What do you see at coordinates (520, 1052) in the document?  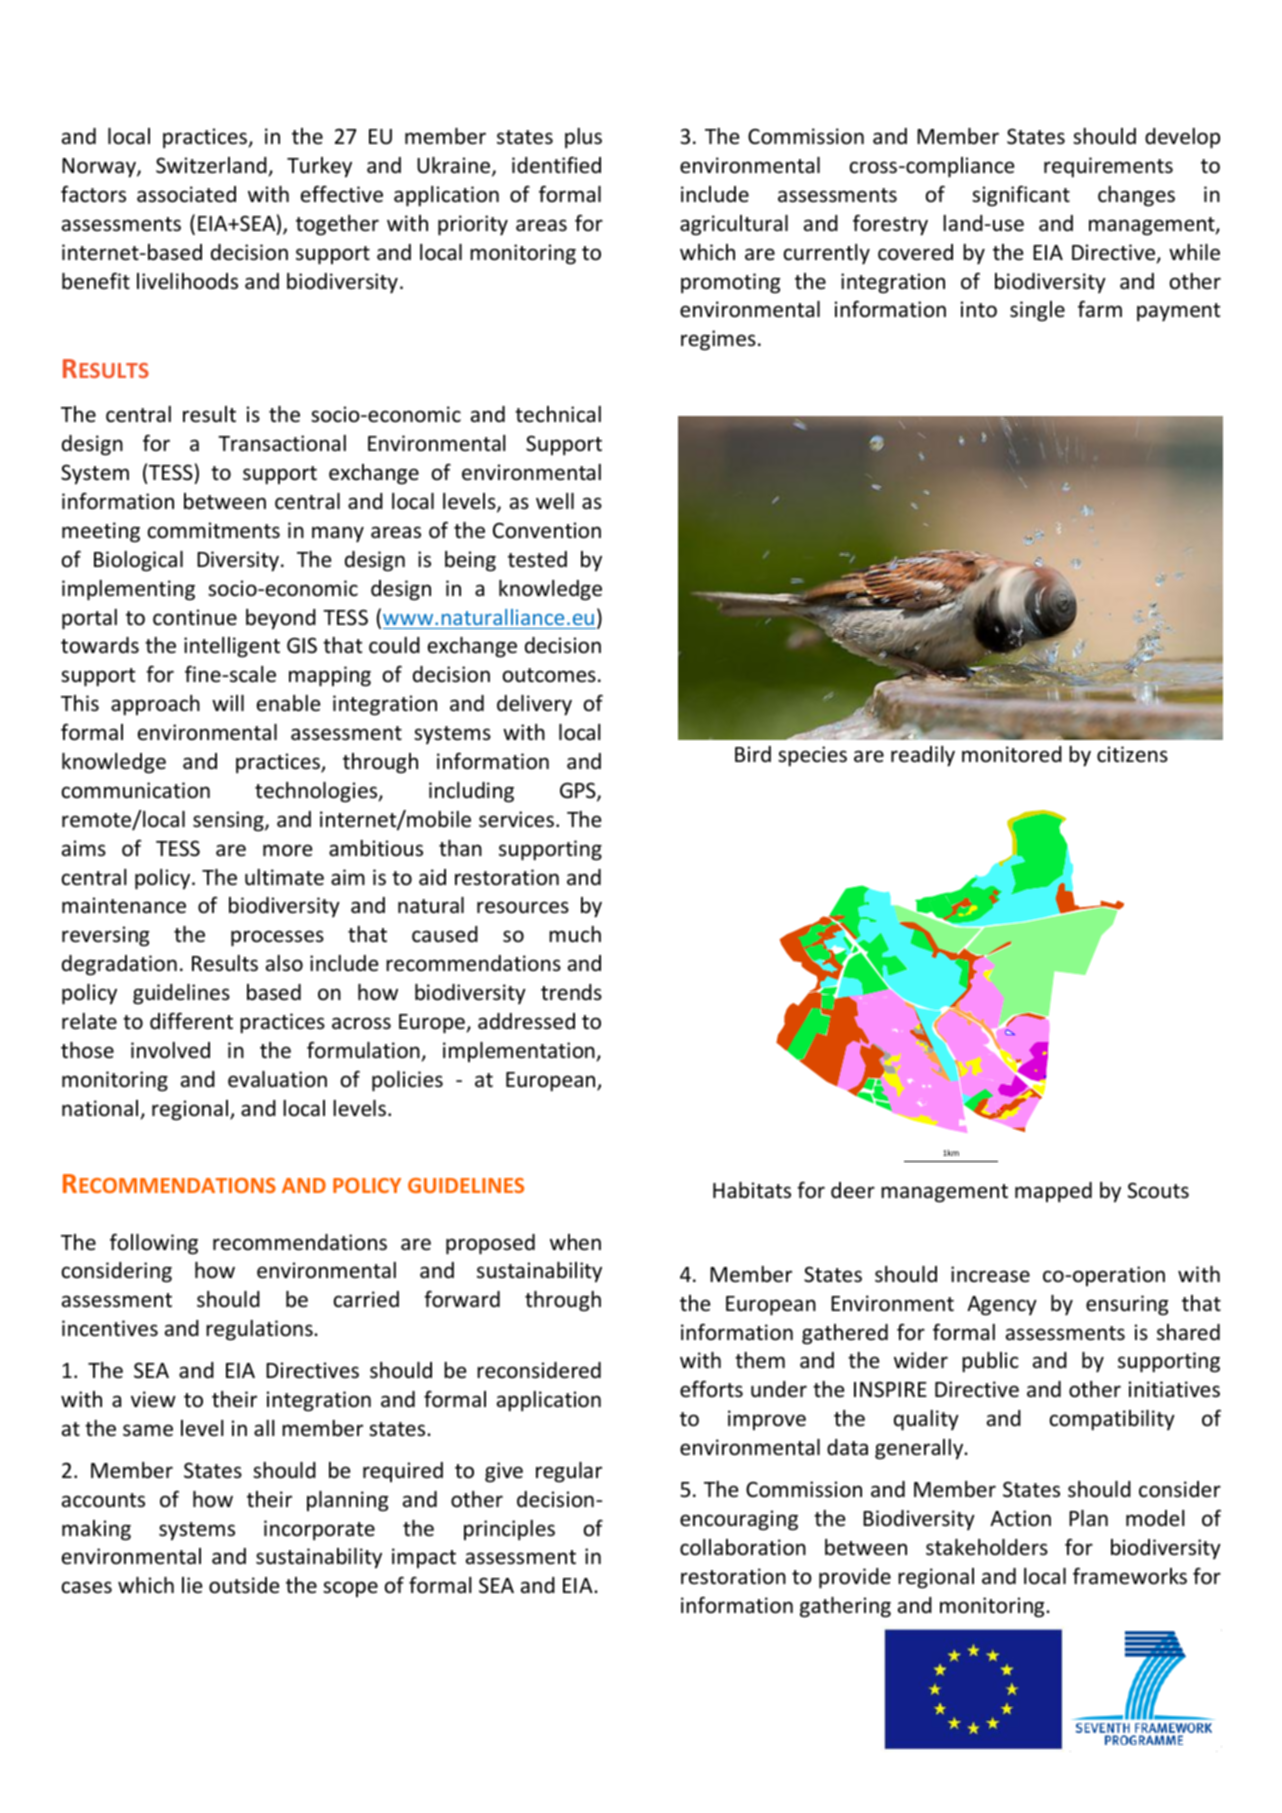 I see `implementation` at bounding box center [520, 1052].
